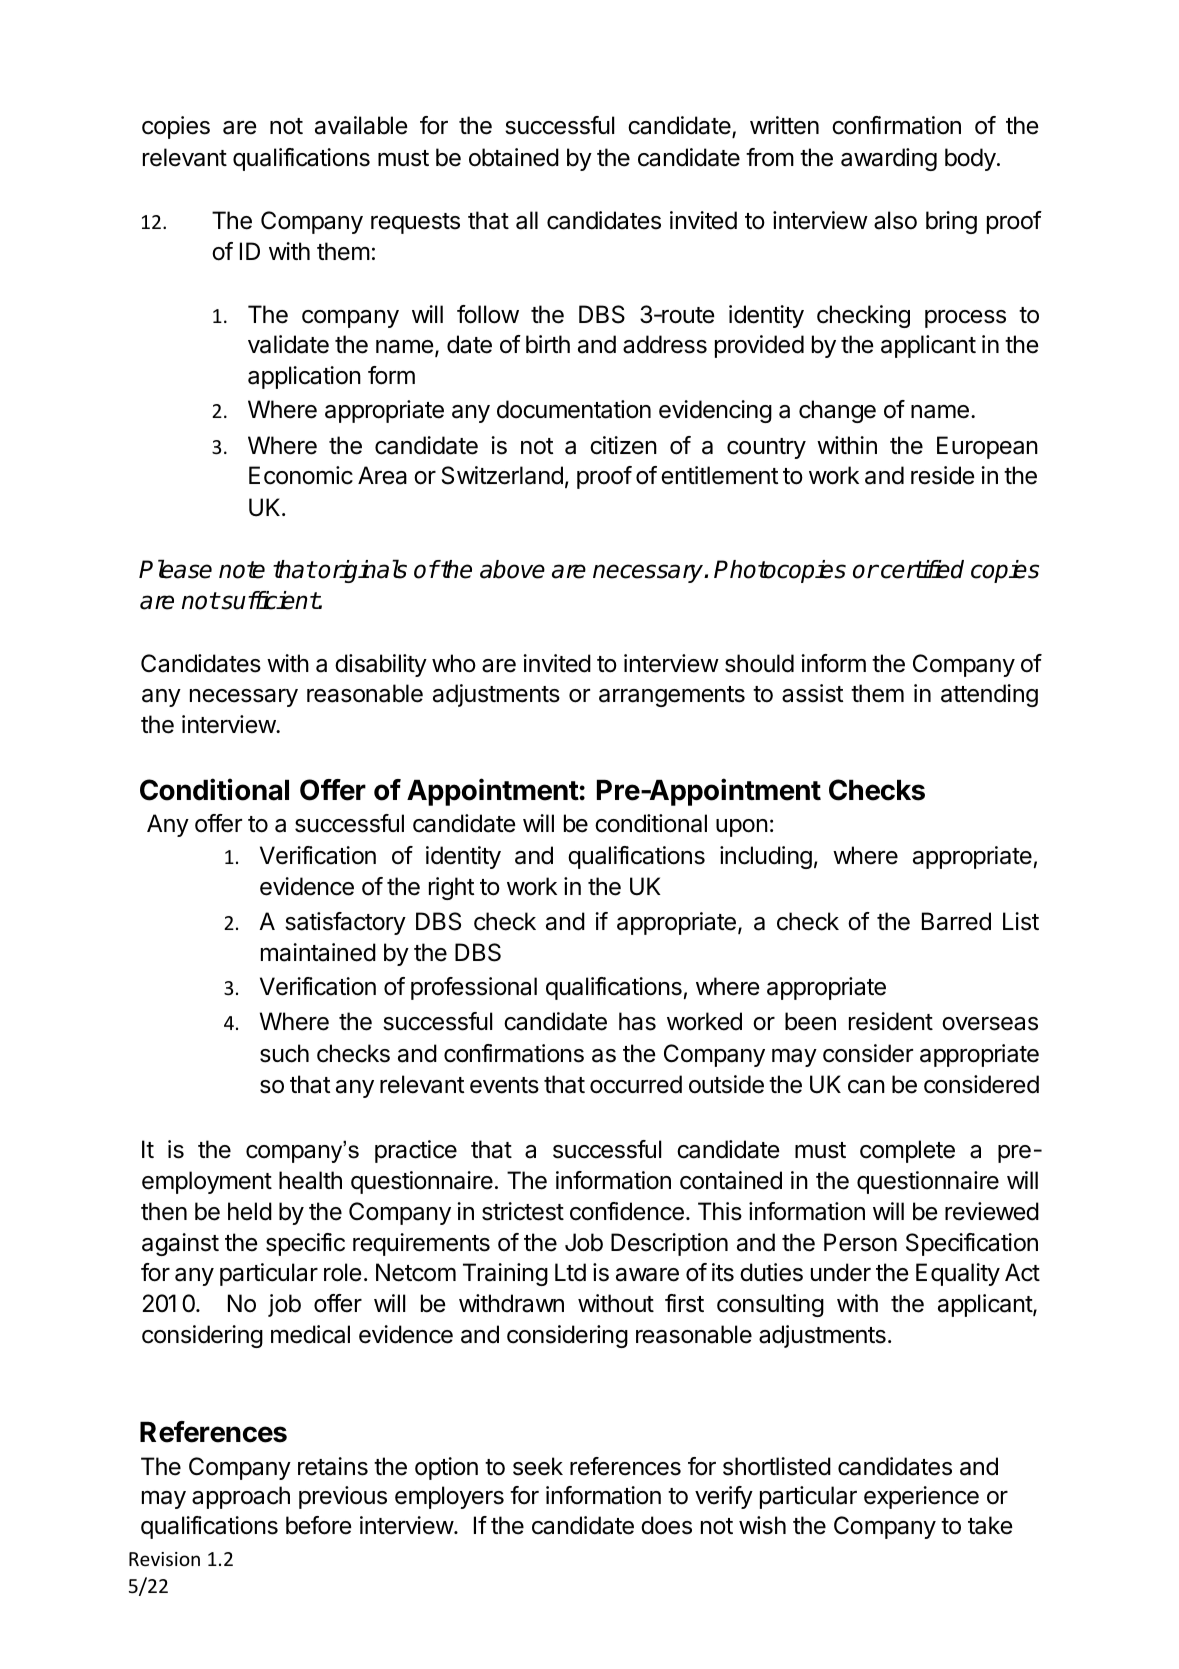 The height and width of the screenshot is (1669, 1179). Describe the element at coordinates (921, 1497) in the screenshot. I see `experience` at that location.
